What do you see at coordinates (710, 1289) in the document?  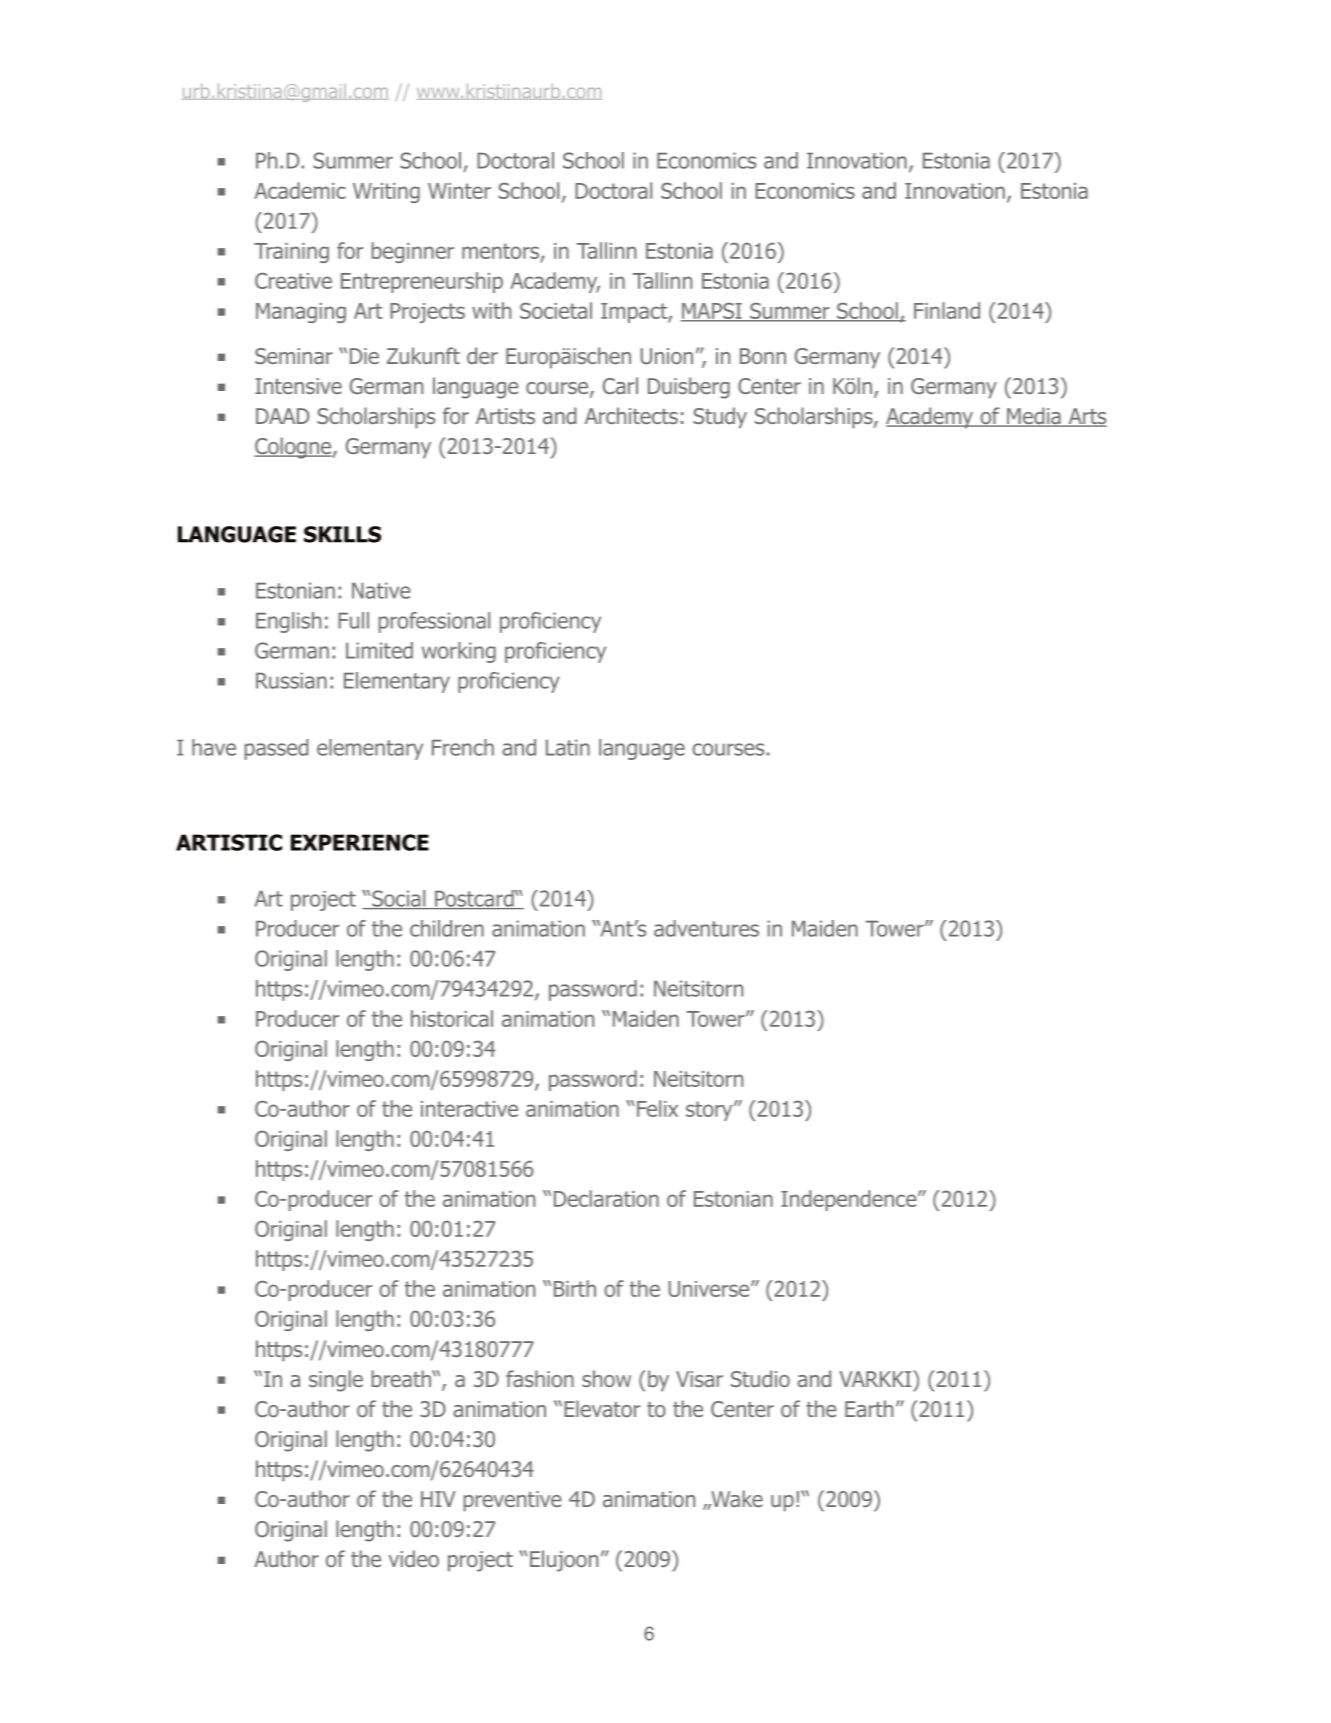 I see `Universe` at bounding box center [710, 1289].
